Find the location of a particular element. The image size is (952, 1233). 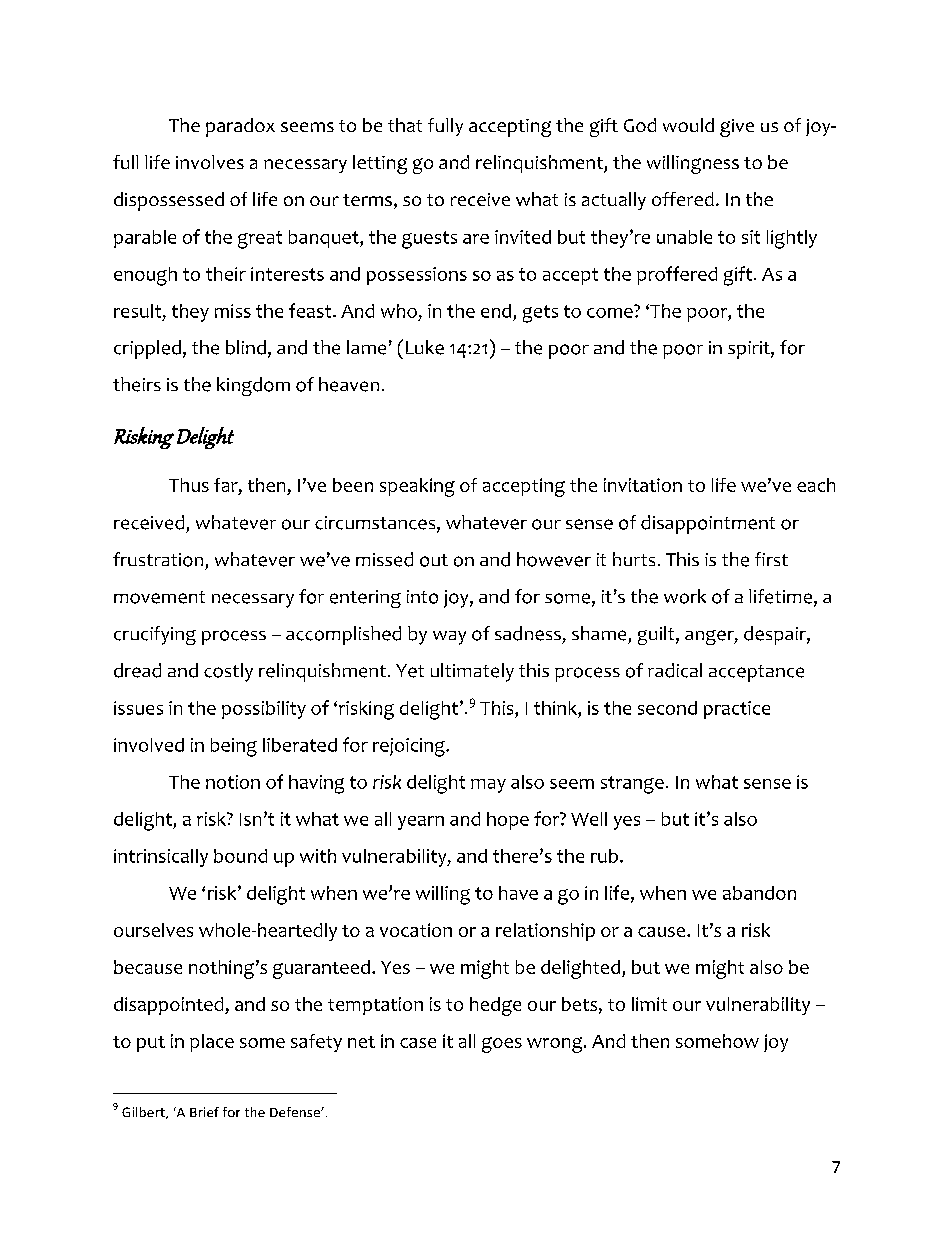

work is located at coordinates (685, 596).
